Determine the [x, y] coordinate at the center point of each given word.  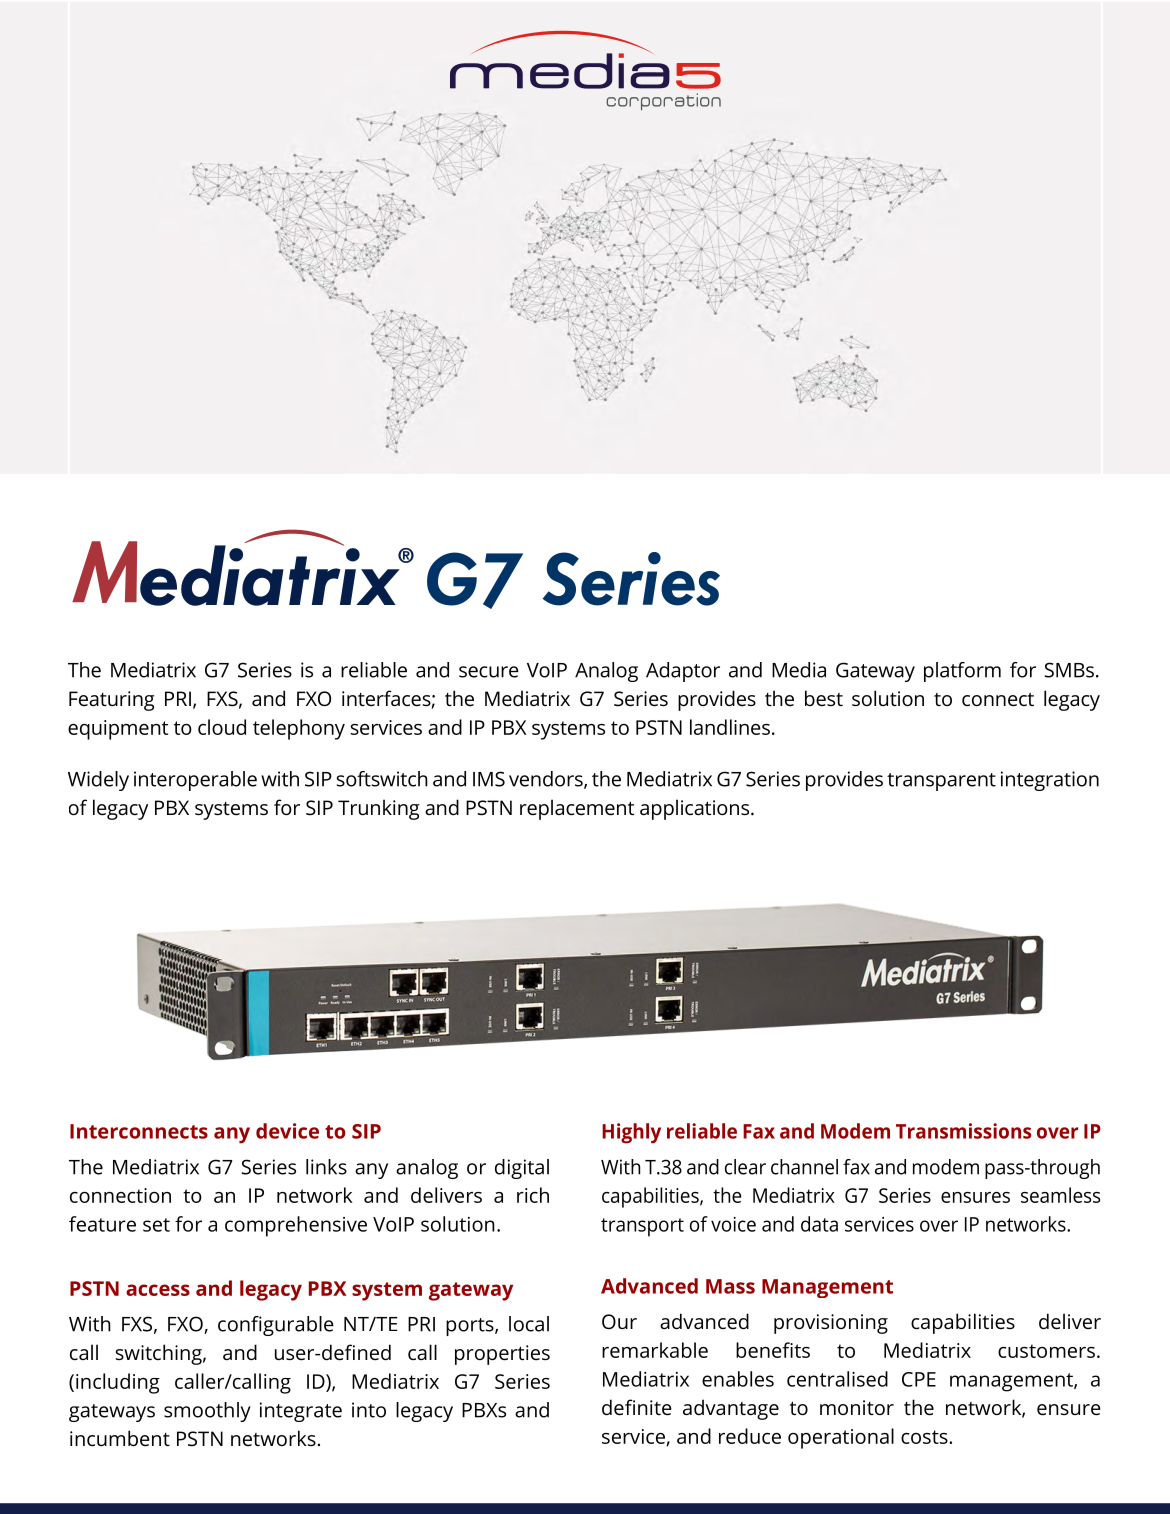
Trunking [379, 809]
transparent [941, 782]
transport [642, 1227]
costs [925, 1437]
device [287, 1131]
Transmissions [963, 1131]
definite [637, 1407]
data [819, 1224]
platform [962, 672]
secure [489, 672]
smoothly [207, 1412]
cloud [222, 727]
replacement [577, 809]
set [156, 1225]
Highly [631, 1133]
